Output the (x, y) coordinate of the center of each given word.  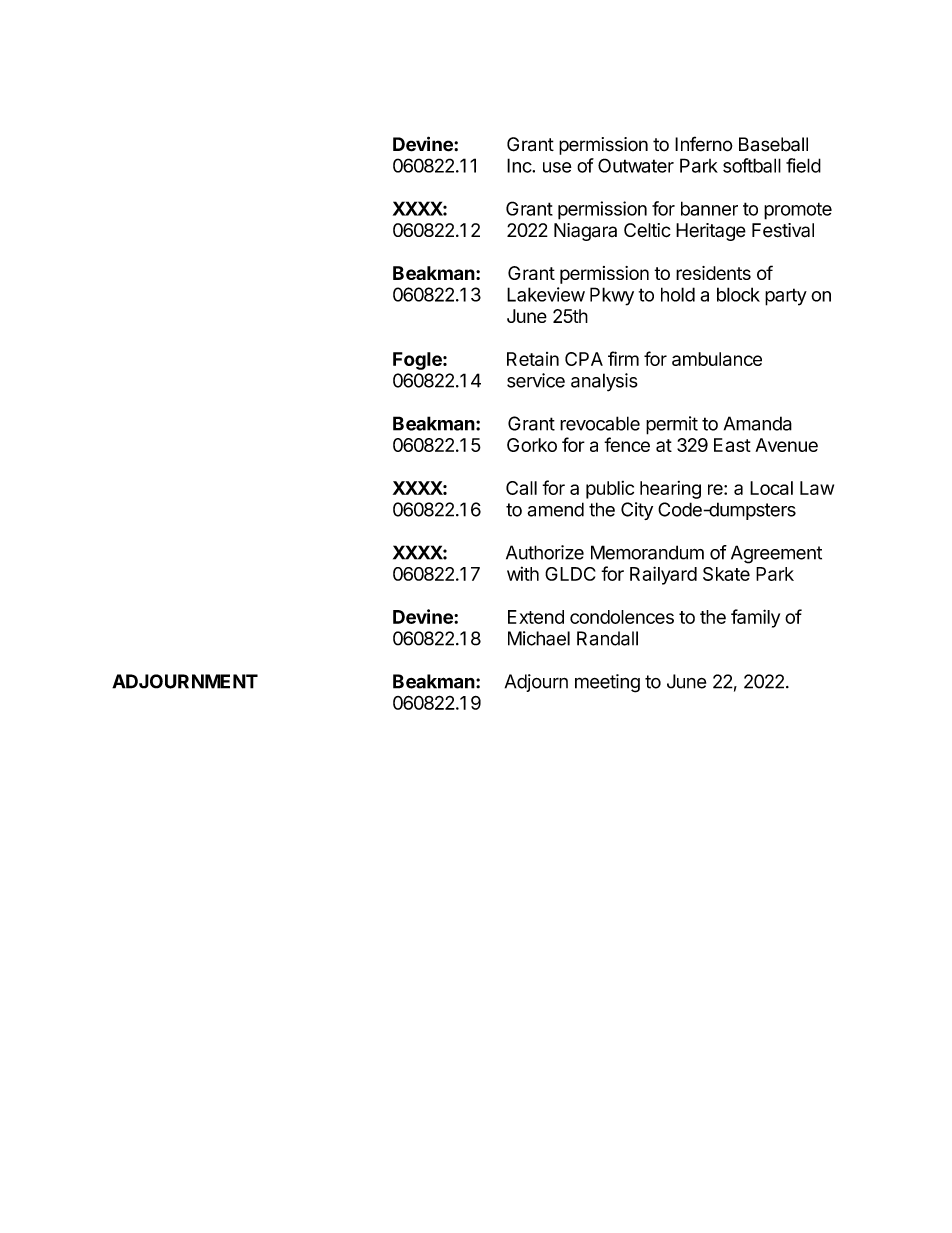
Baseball (773, 144)
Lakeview (546, 294)
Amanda (758, 423)
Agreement (776, 554)
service (536, 380)
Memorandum (647, 552)
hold (678, 294)
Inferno (704, 144)
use (557, 167)
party (786, 297)
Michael (539, 638)
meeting (607, 683)
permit (672, 425)
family (755, 618)
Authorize (545, 552)
